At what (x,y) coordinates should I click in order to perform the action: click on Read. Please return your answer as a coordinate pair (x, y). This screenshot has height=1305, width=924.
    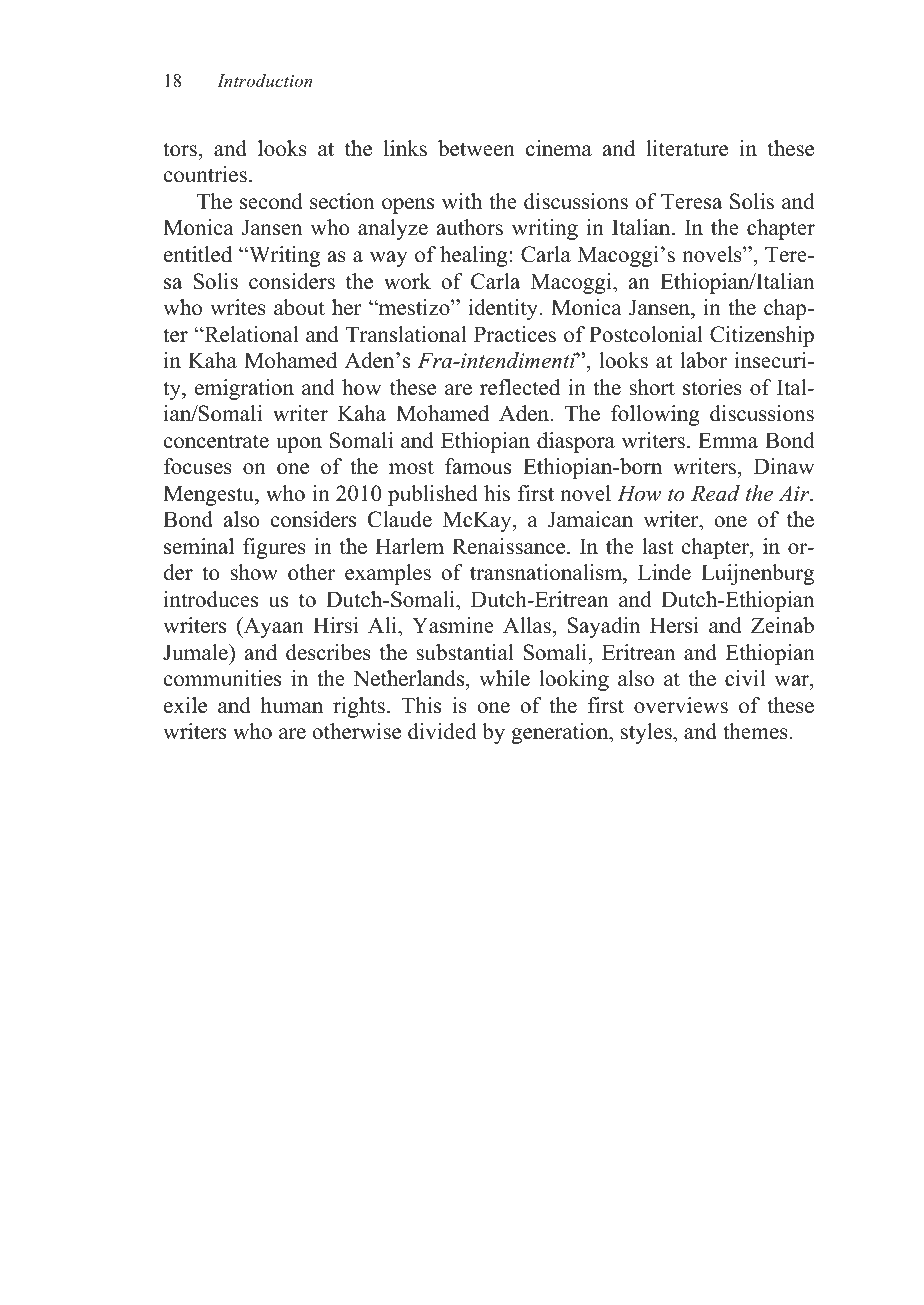
    Looking at the image, I should click on (715, 493).
